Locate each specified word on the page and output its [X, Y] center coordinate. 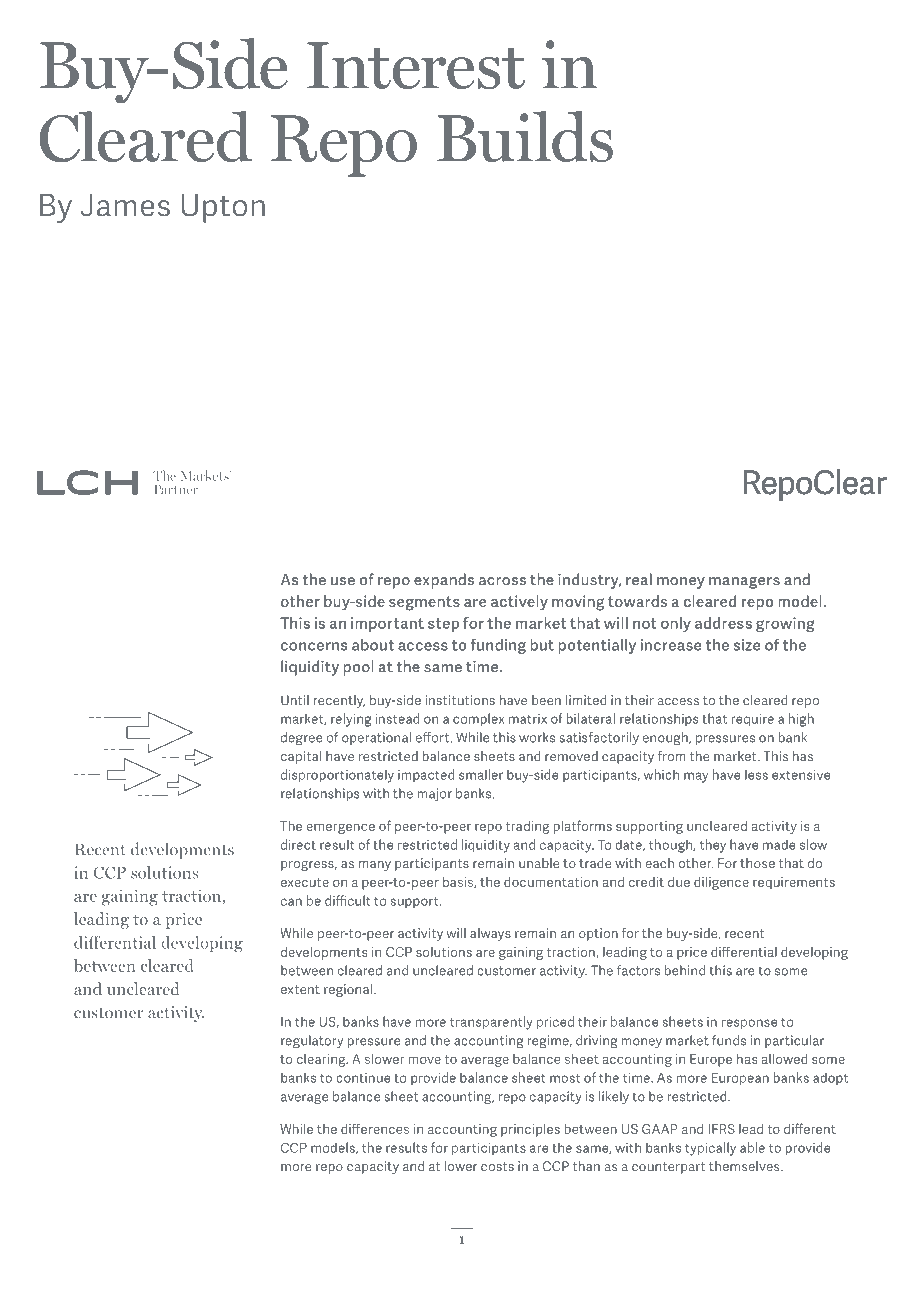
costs [497, 1166]
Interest [416, 65]
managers [744, 583]
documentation [551, 882]
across [502, 581]
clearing [322, 1060]
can [291, 902]
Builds [525, 136]
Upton [223, 208]
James [125, 205]
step [443, 625]
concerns [314, 646]
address [723, 623]
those [757, 863]
